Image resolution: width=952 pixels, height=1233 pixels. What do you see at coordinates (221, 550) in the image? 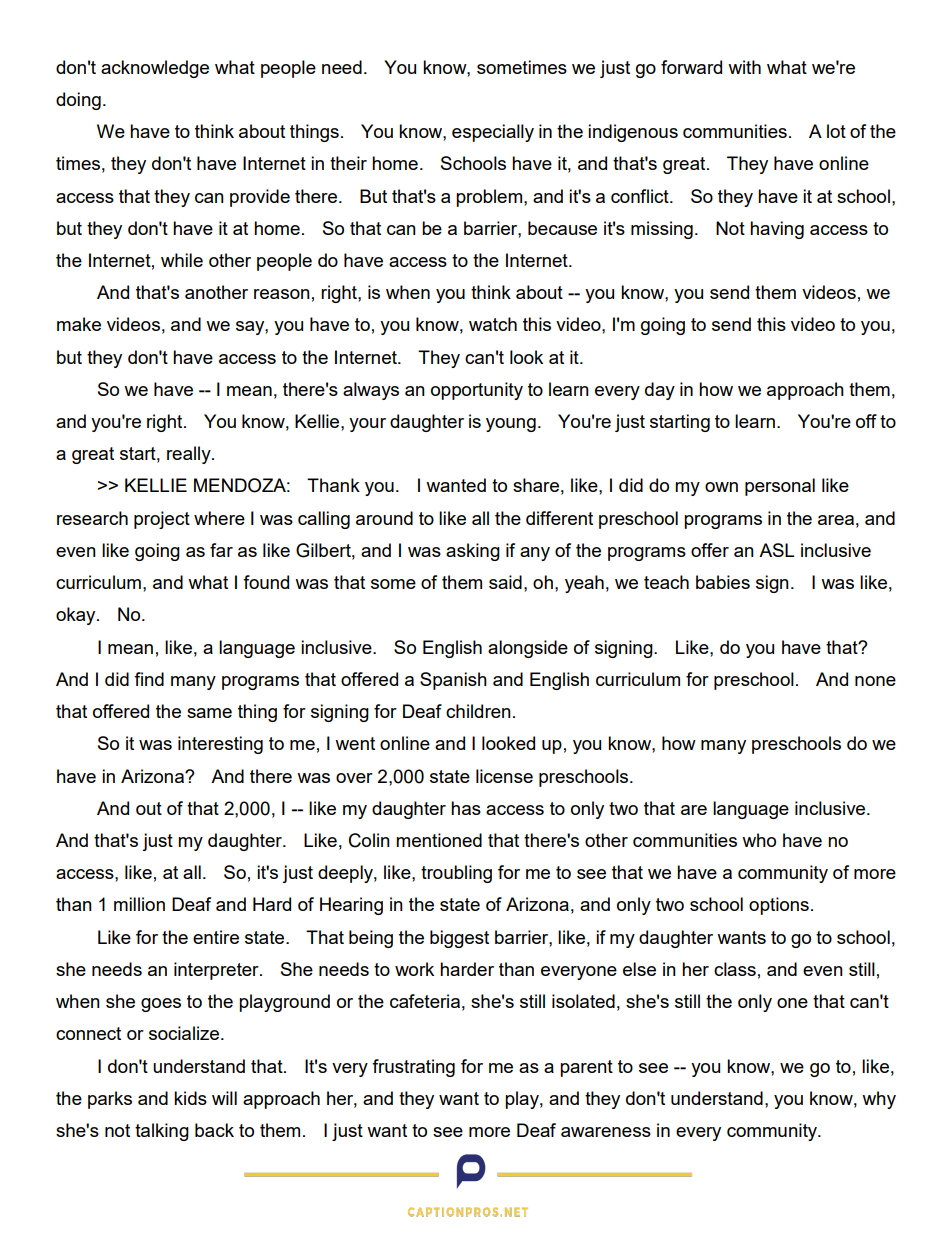
I see `far` at bounding box center [221, 550].
